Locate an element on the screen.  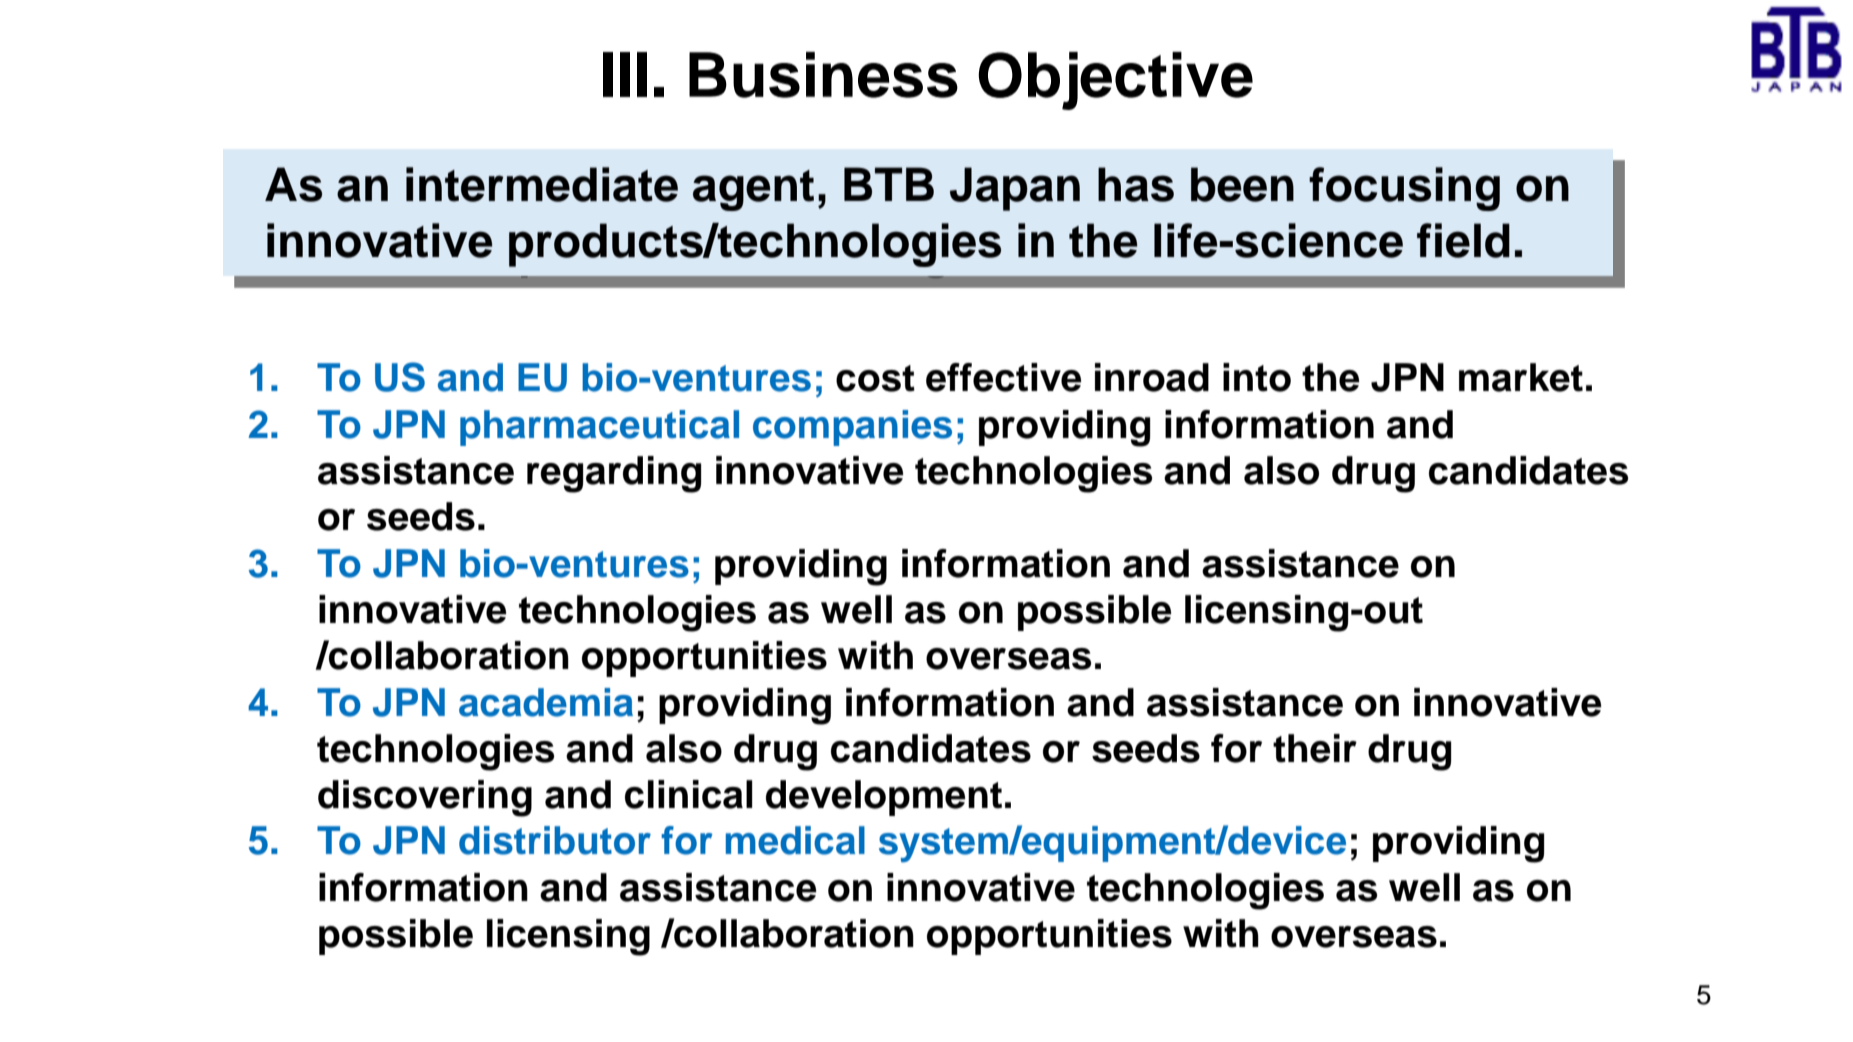
focusing is located at coordinates (1404, 189).
